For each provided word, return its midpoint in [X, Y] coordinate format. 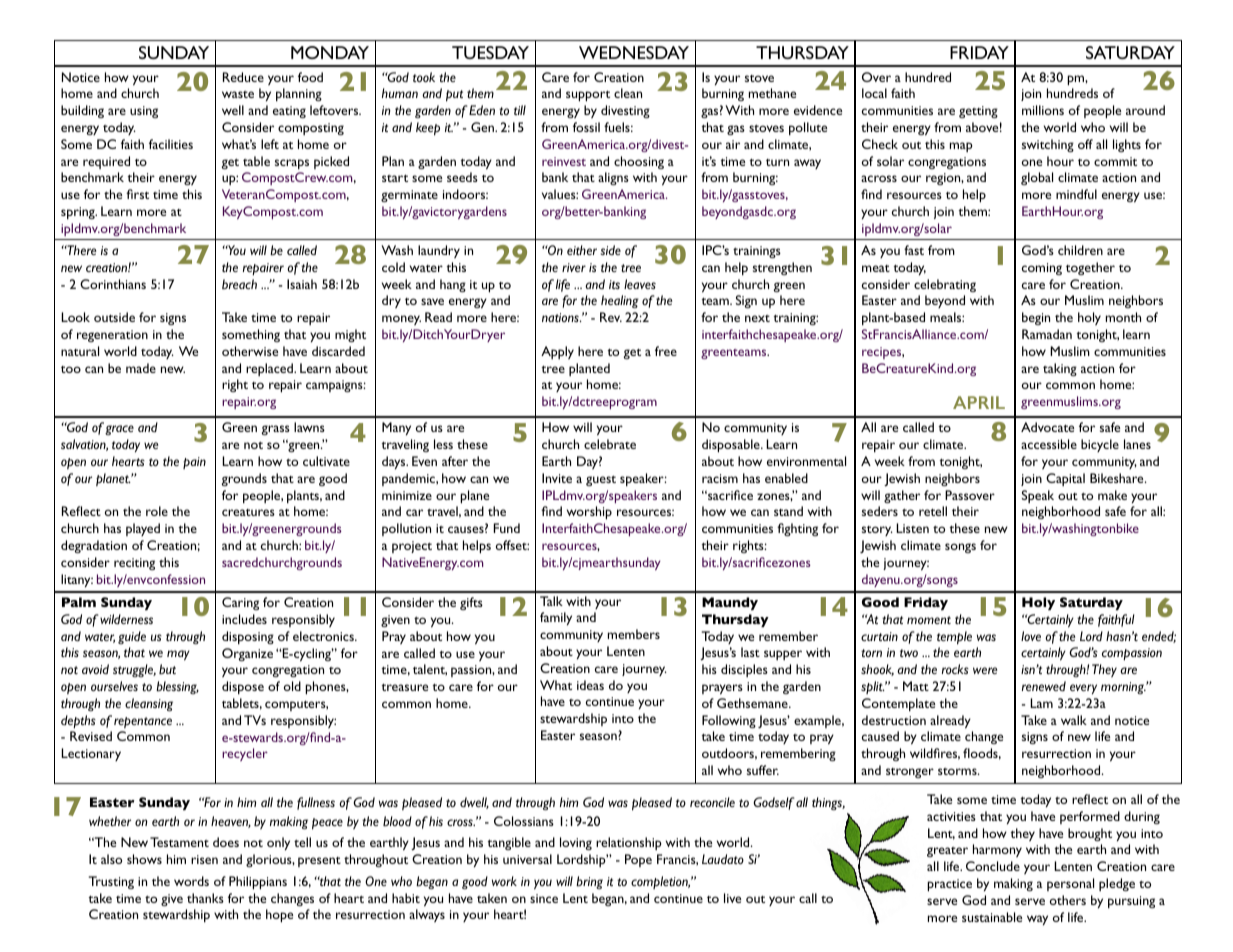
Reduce [243, 77]
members [634, 634]
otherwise [250, 351]
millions [1043, 110]
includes [244, 619]
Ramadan [1047, 334]
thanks [205, 898]
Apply [557, 352]
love [1031, 636]
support [588, 96]
